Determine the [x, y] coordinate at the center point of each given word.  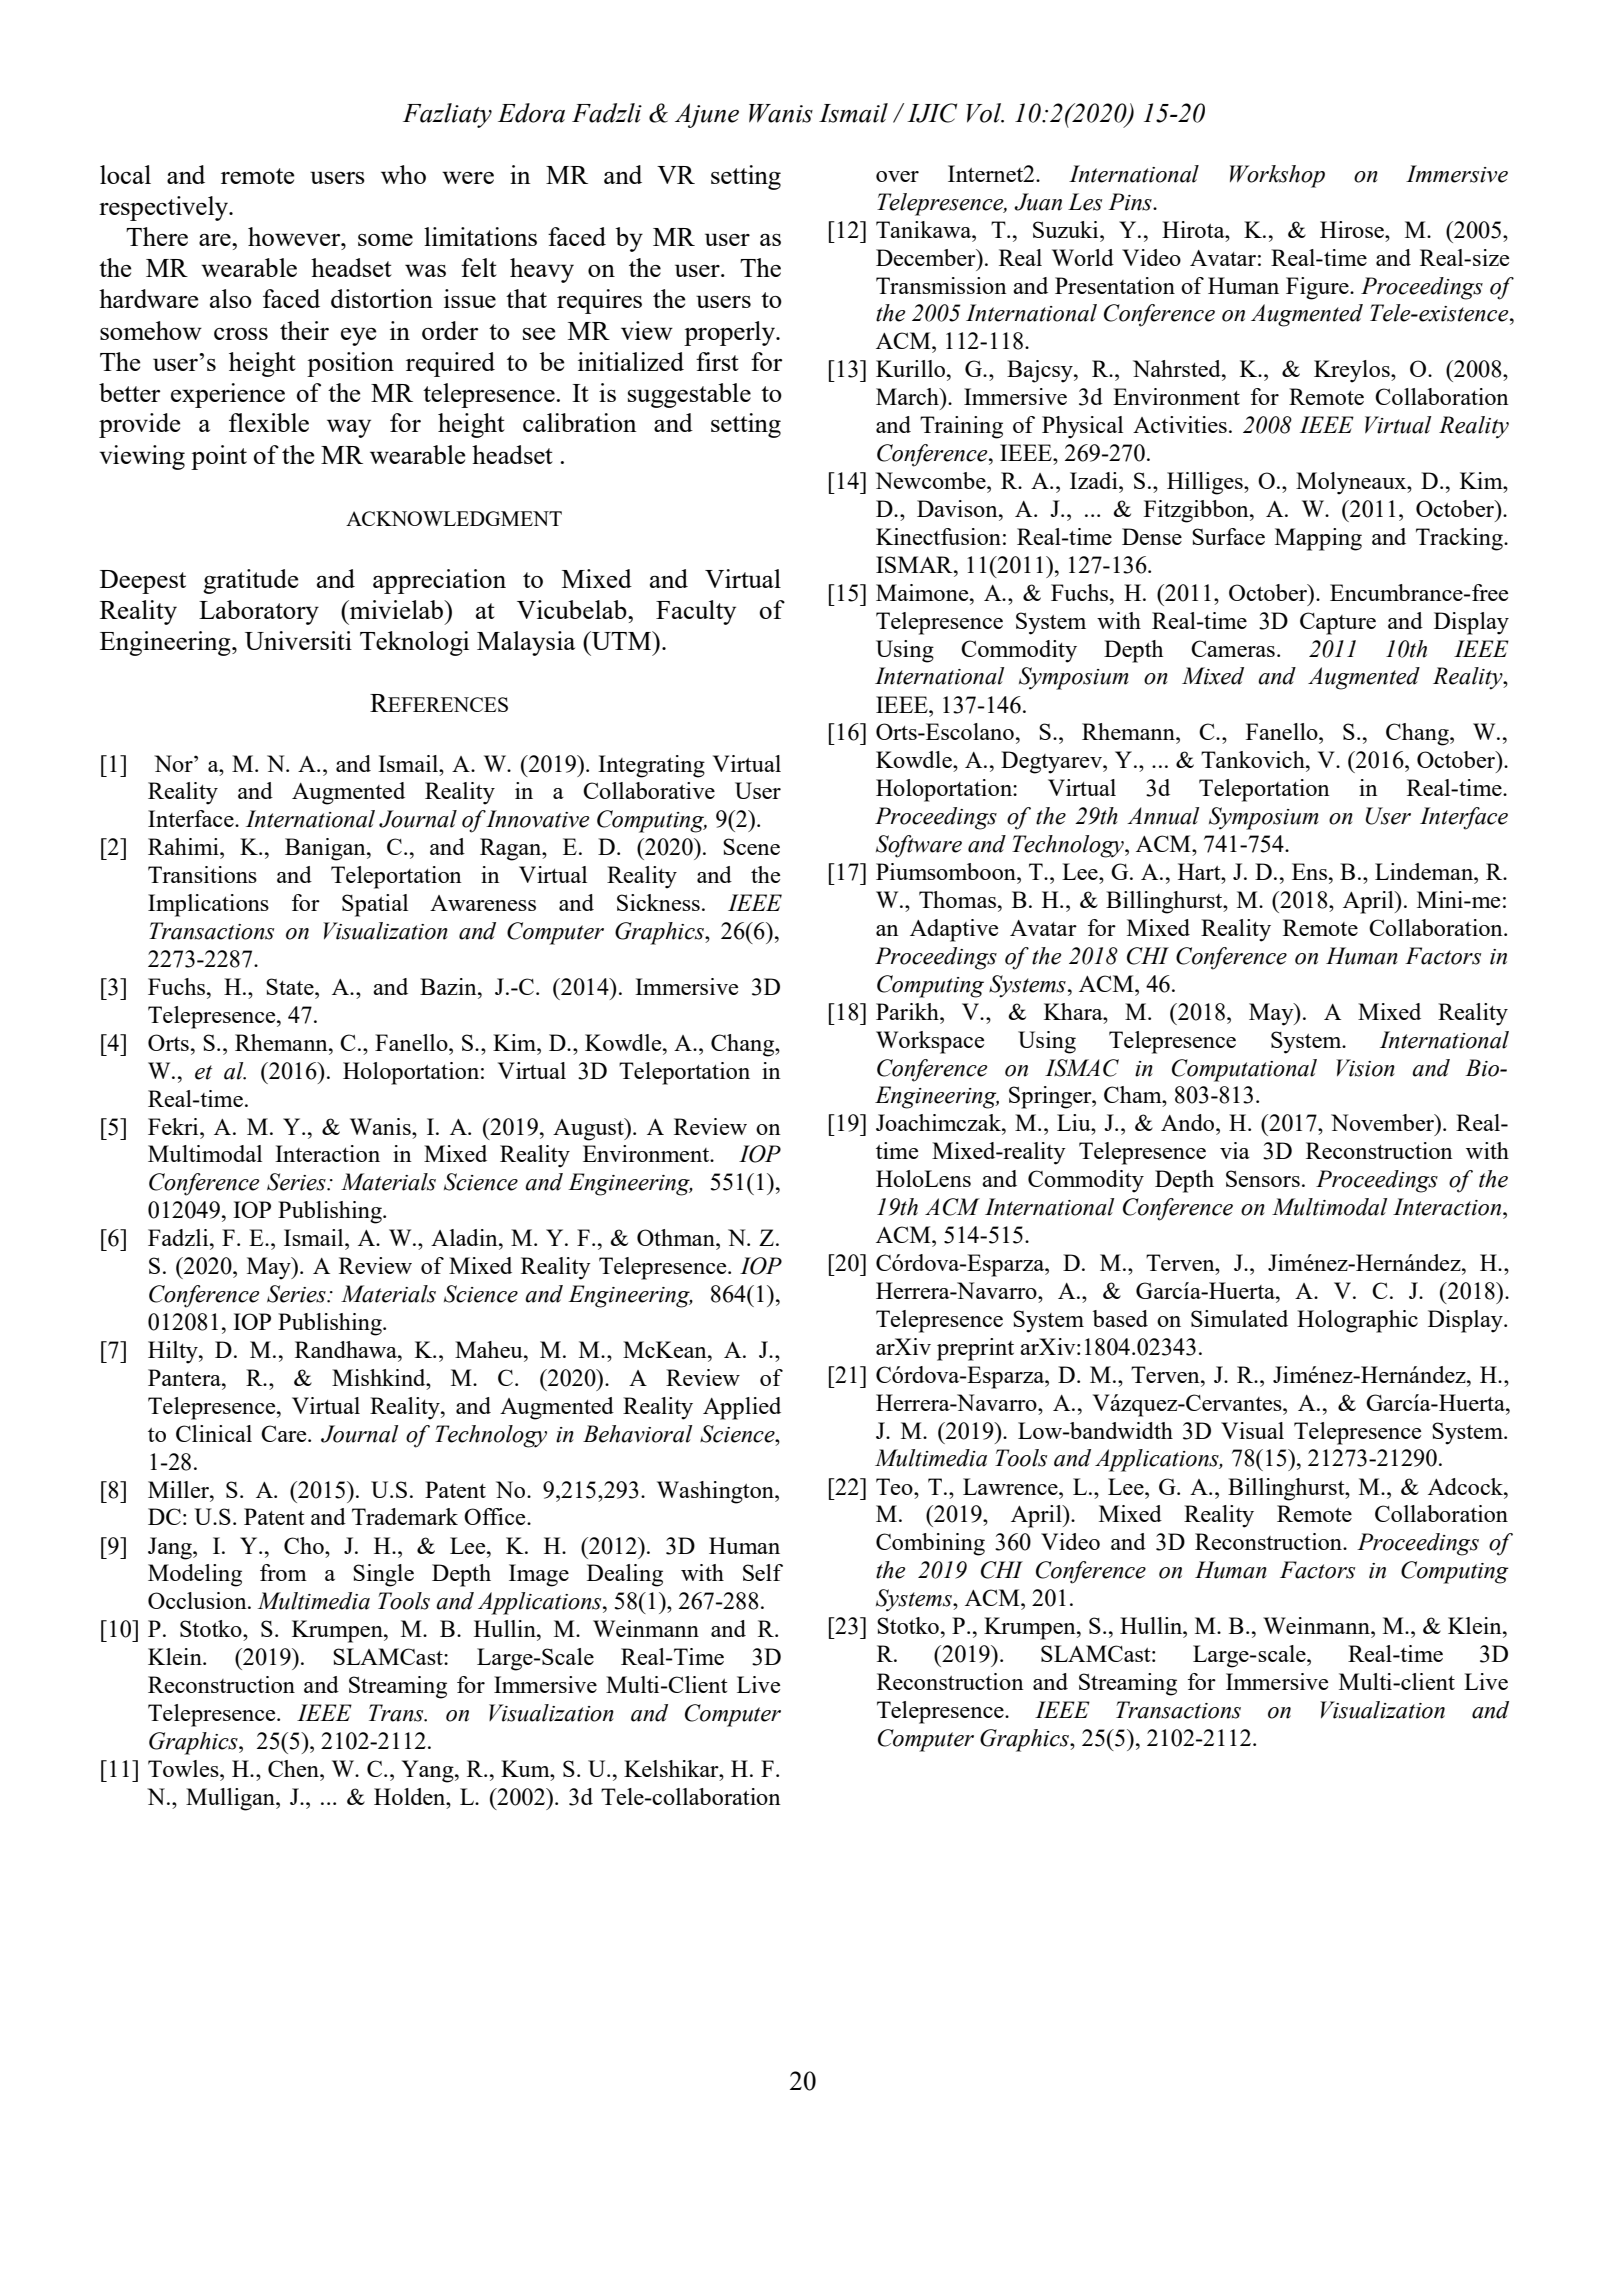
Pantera [185, 1377]
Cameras [1233, 648]
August [589, 1129]
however [295, 236]
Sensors [1263, 1178]
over [897, 176]
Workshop [1277, 176]
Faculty [696, 612]
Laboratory [259, 612]
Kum [526, 1768]
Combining [930, 1544]
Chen [294, 1768]
